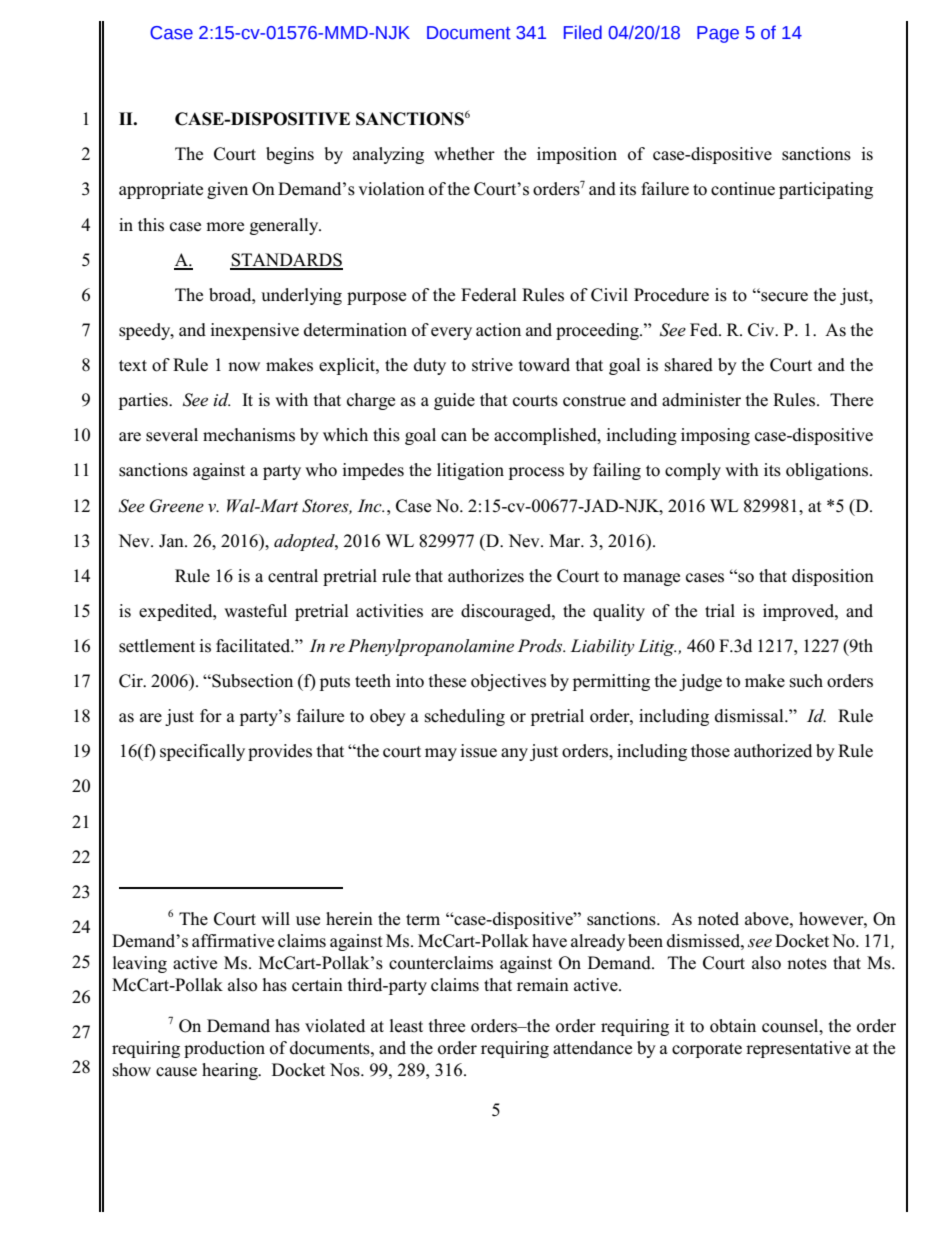 This document has height=1233, width=952. What do you see at coordinates (492, 365) in the document?
I see `strive` at bounding box center [492, 365].
